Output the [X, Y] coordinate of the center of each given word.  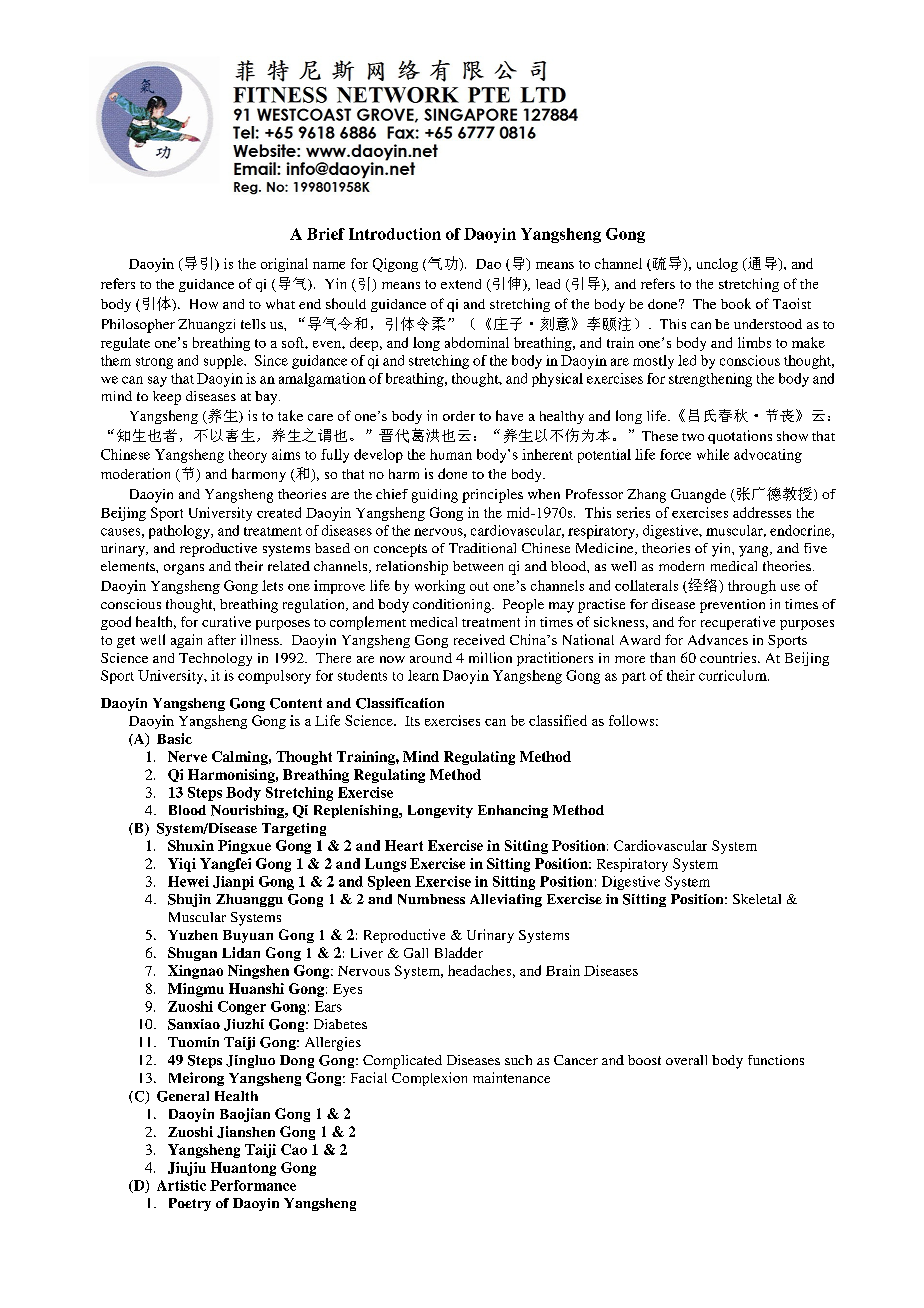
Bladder [459, 952]
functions [776, 1060]
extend [461, 284]
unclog [717, 265]
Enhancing [513, 811]
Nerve [187, 756]
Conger [242, 1008]
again [186, 641]
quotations [740, 437]
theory [248, 456]
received [479, 639]
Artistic [181, 1185]
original [284, 265]
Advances [718, 639]
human [451, 454]
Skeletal [757, 899]
